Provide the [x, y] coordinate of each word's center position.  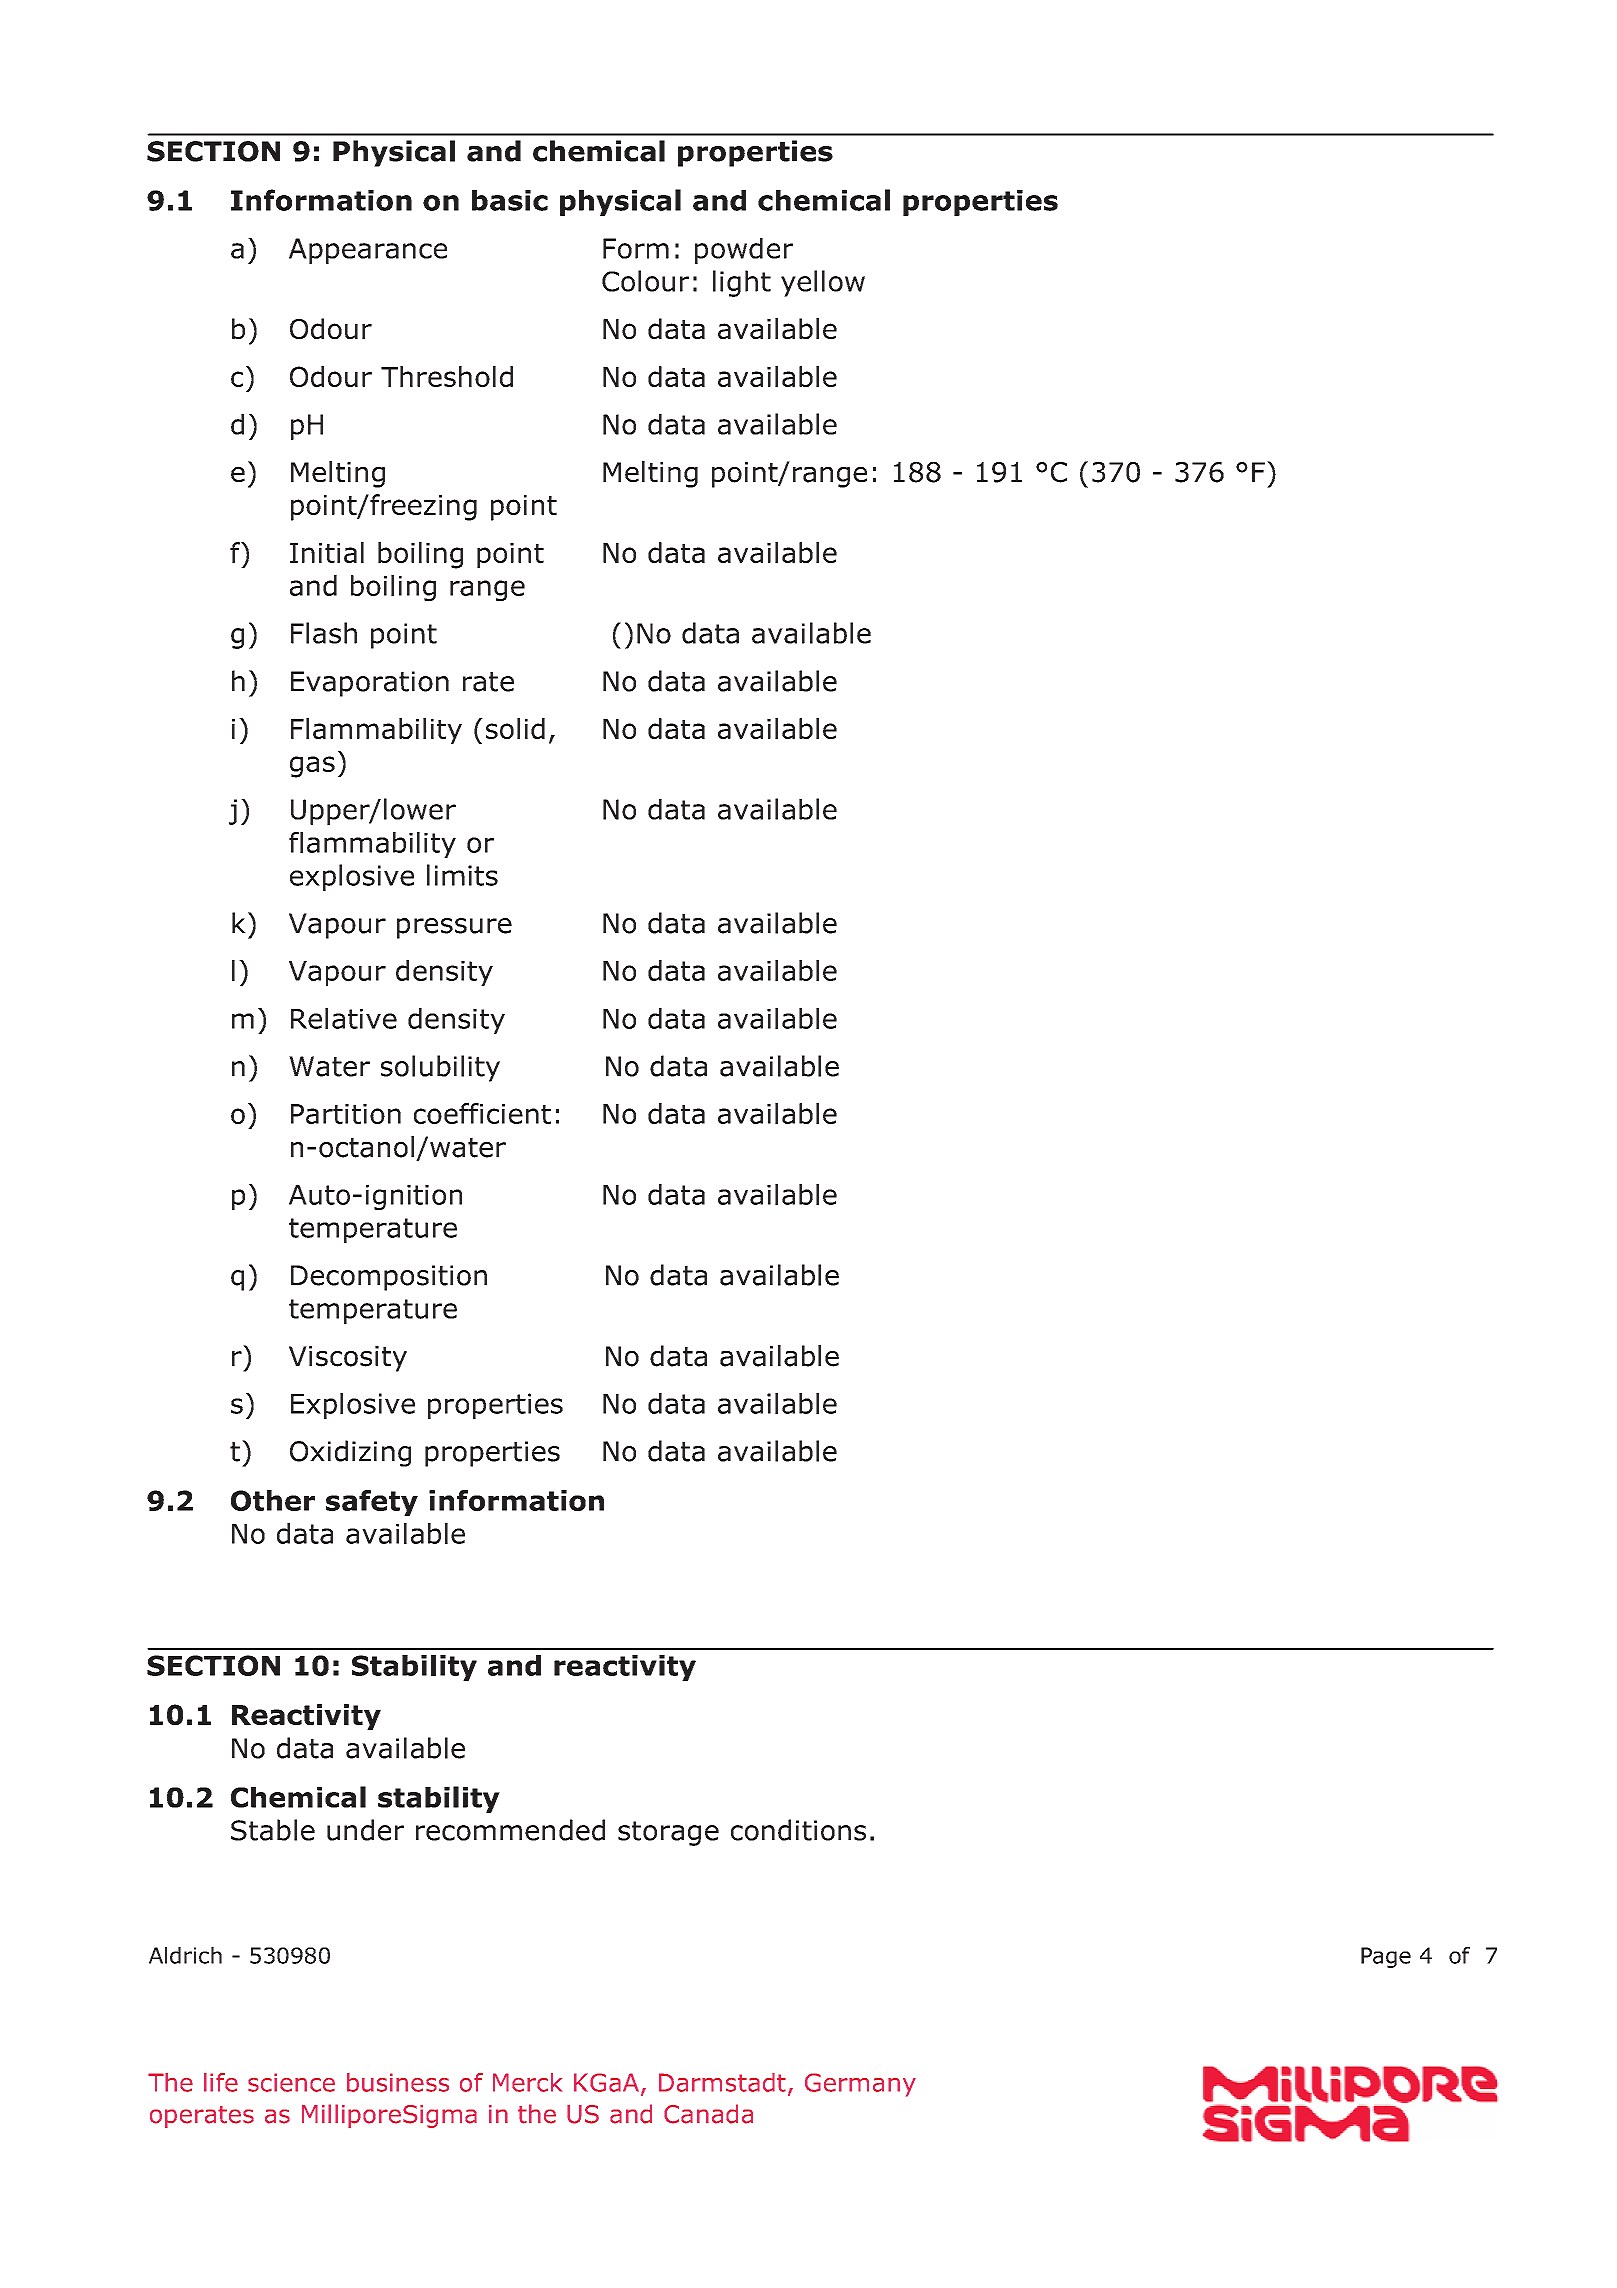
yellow [823, 283]
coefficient [482, 1113]
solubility [440, 1068]
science [291, 2082]
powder [744, 251]
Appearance [368, 251]
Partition [346, 1114]
